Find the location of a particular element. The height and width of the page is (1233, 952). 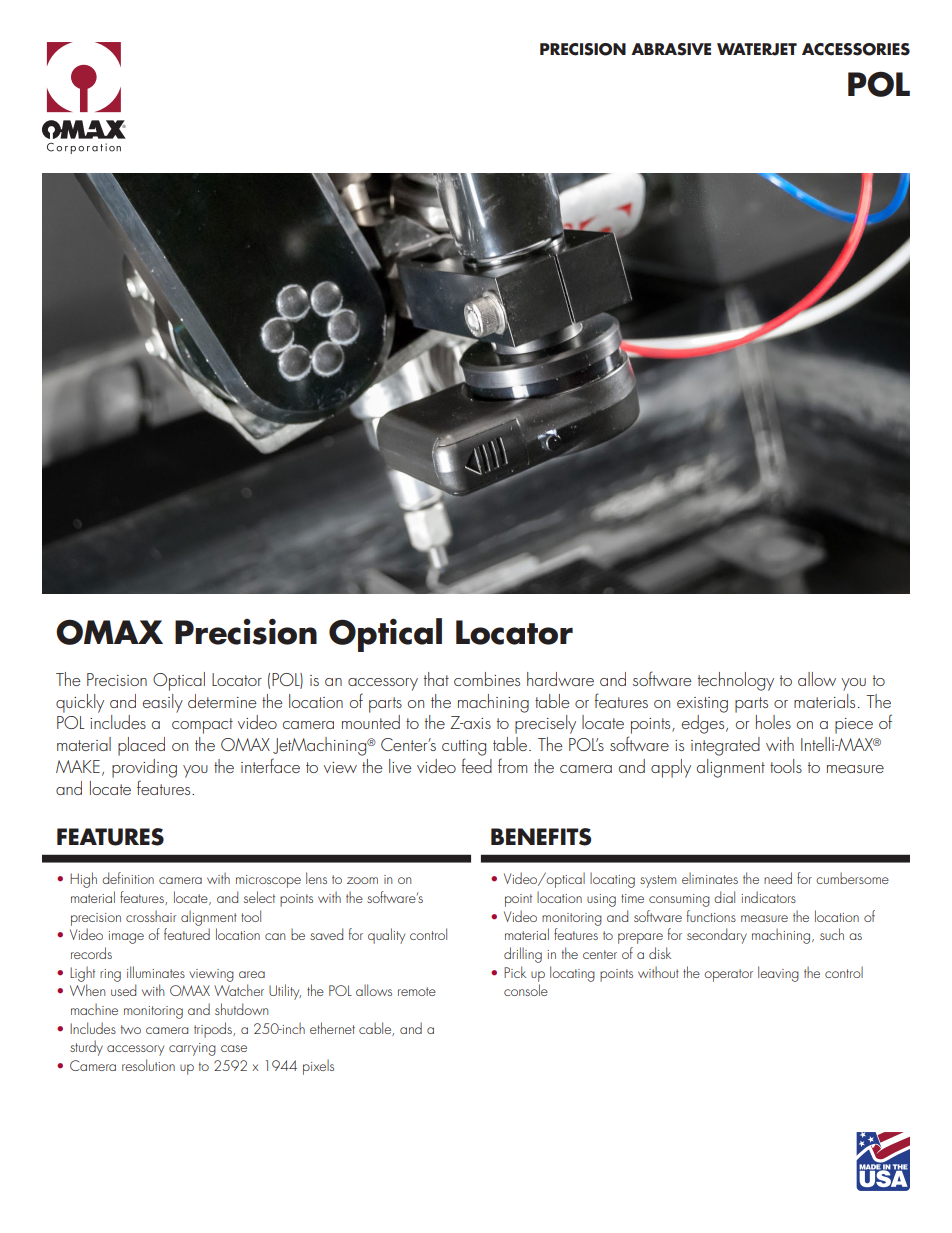

ABRASIVE is located at coordinates (671, 49).
